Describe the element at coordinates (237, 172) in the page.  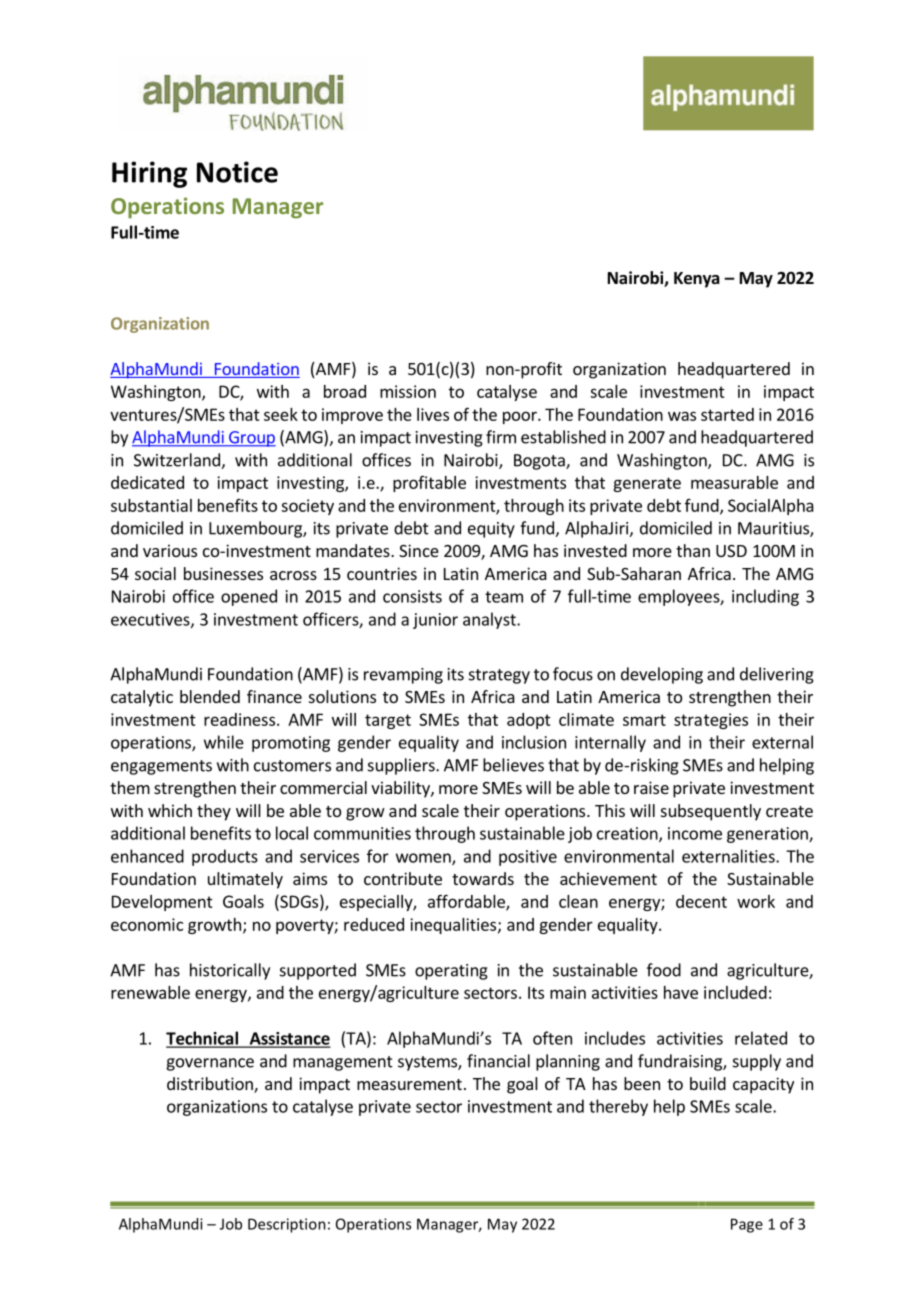
I see `Notice` at that location.
